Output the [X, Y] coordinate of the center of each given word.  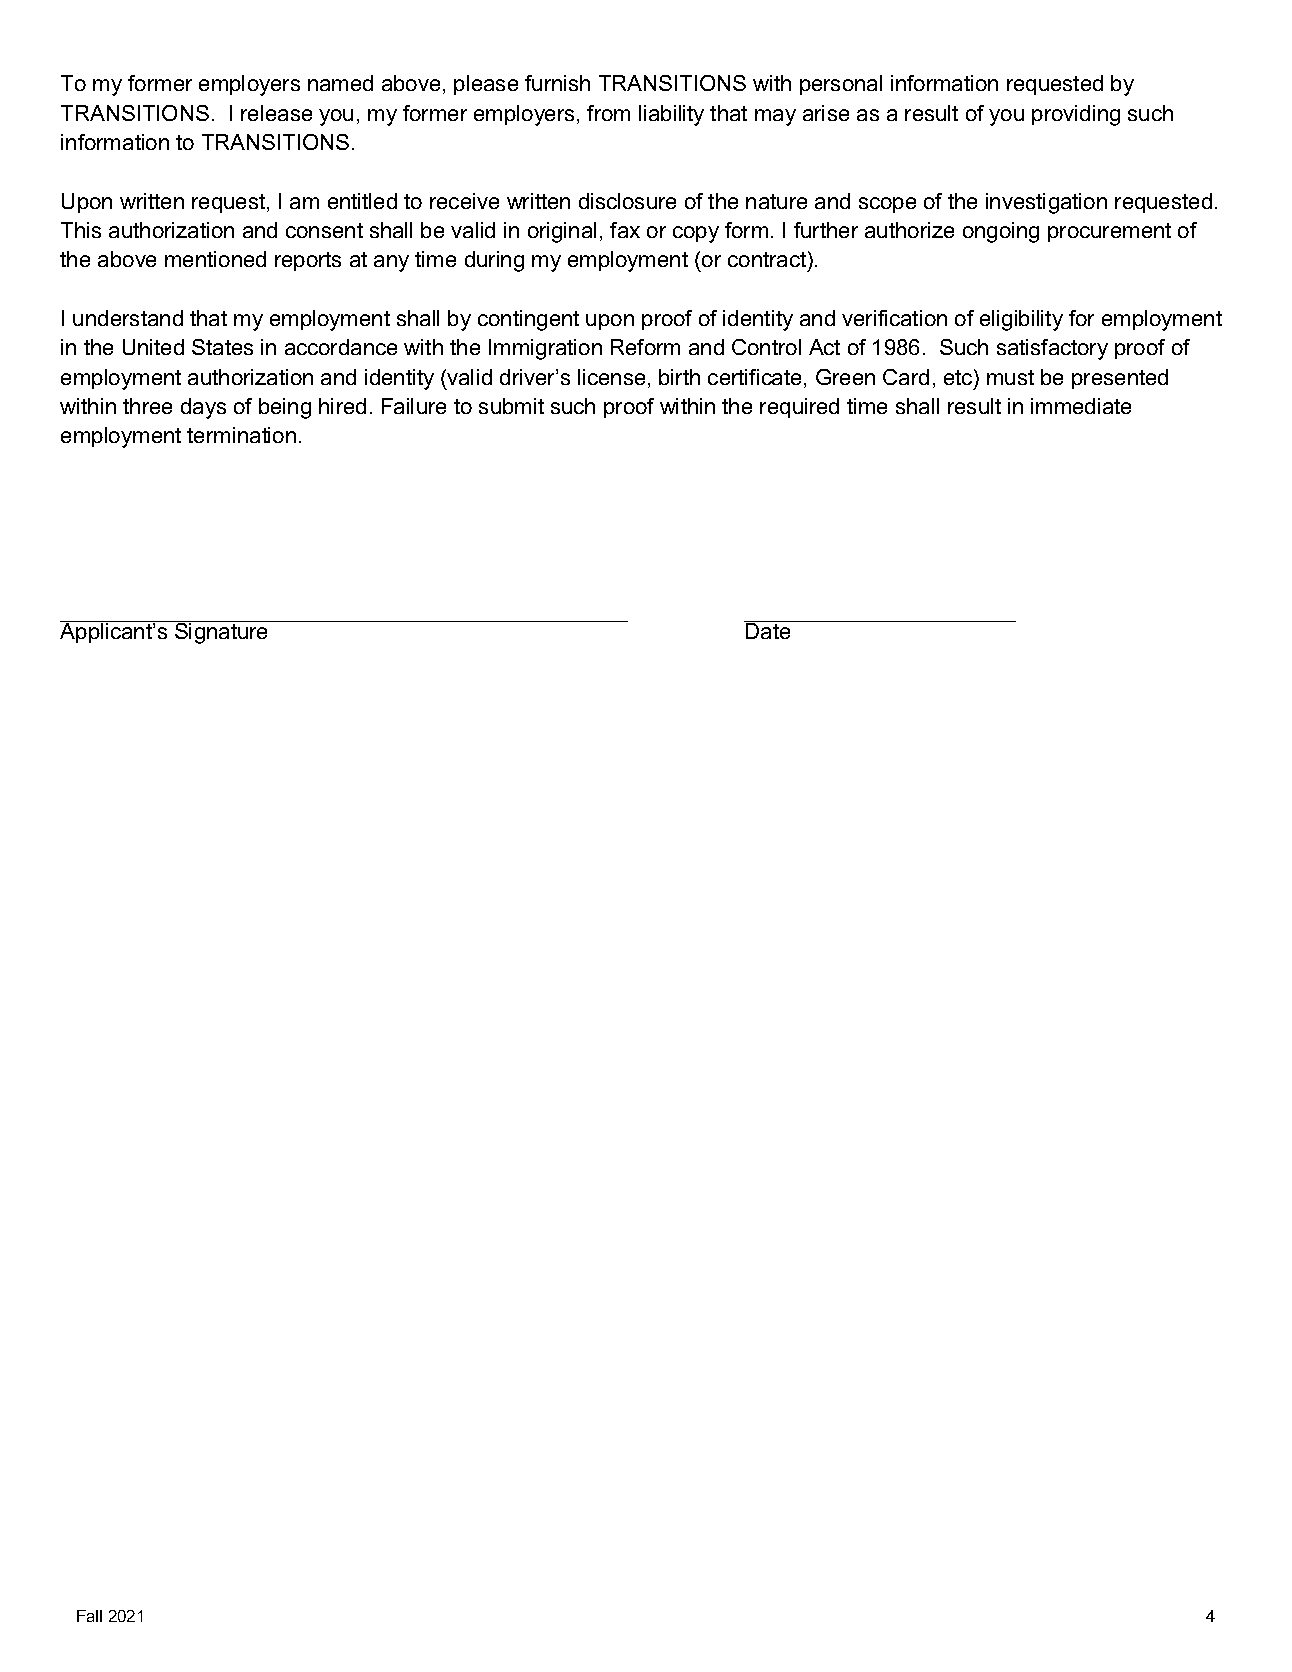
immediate [1081, 406]
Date [768, 630]
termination [241, 435]
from [608, 113]
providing [1076, 115]
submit [511, 406]
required [799, 408]
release [276, 113]
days [203, 408]
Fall [89, 1616]
